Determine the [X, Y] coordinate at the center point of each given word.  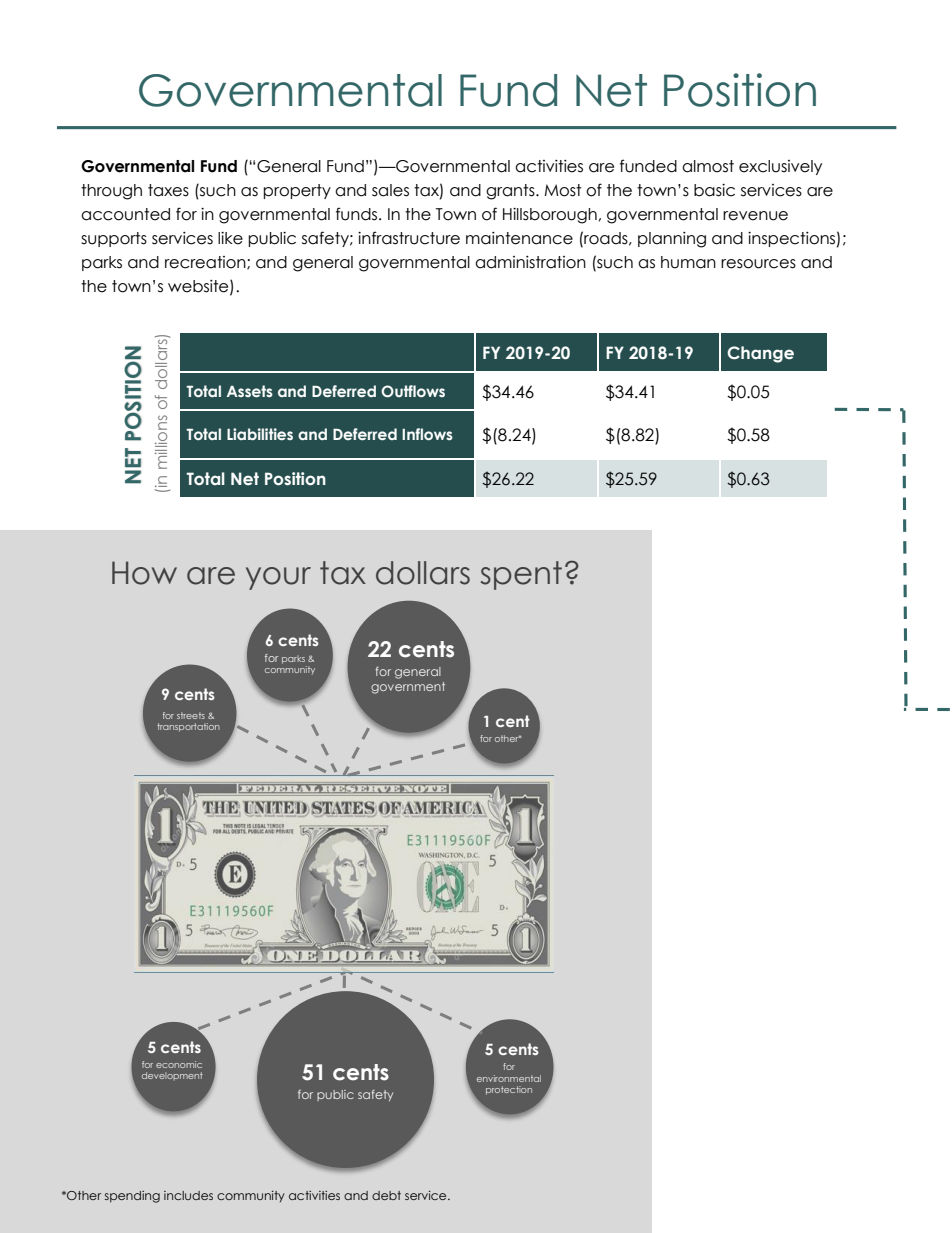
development [172, 1076]
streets [191, 715]
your [278, 578]
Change [760, 354]
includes [188, 1195]
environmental [509, 1078]
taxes [168, 190]
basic [714, 190]
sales [390, 190]
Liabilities [260, 434]
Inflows [427, 434]
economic [179, 1064]
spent [521, 575]
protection [509, 1090]
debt [386, 1195]
